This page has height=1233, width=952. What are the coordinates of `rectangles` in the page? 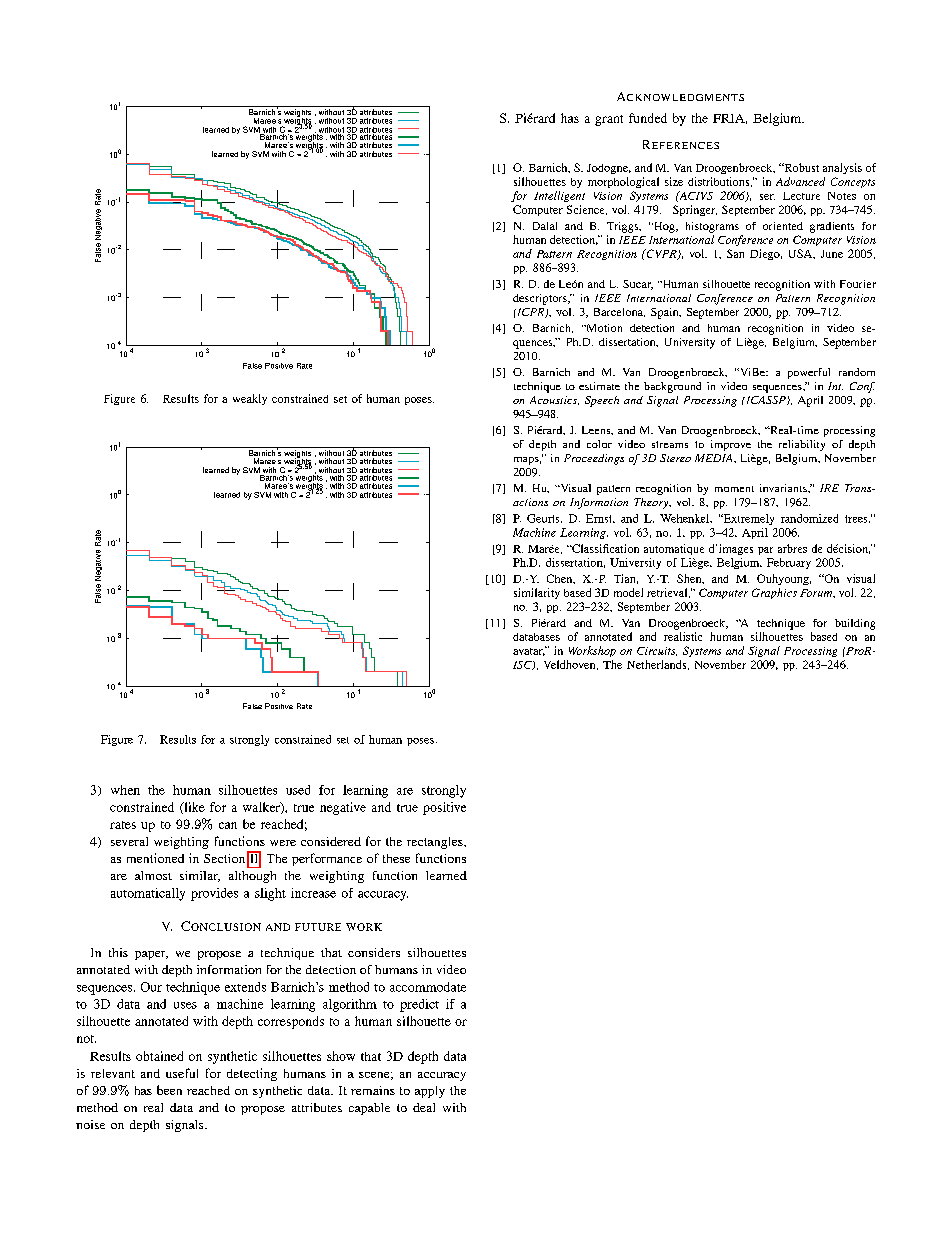 It's located at (436, 843).
